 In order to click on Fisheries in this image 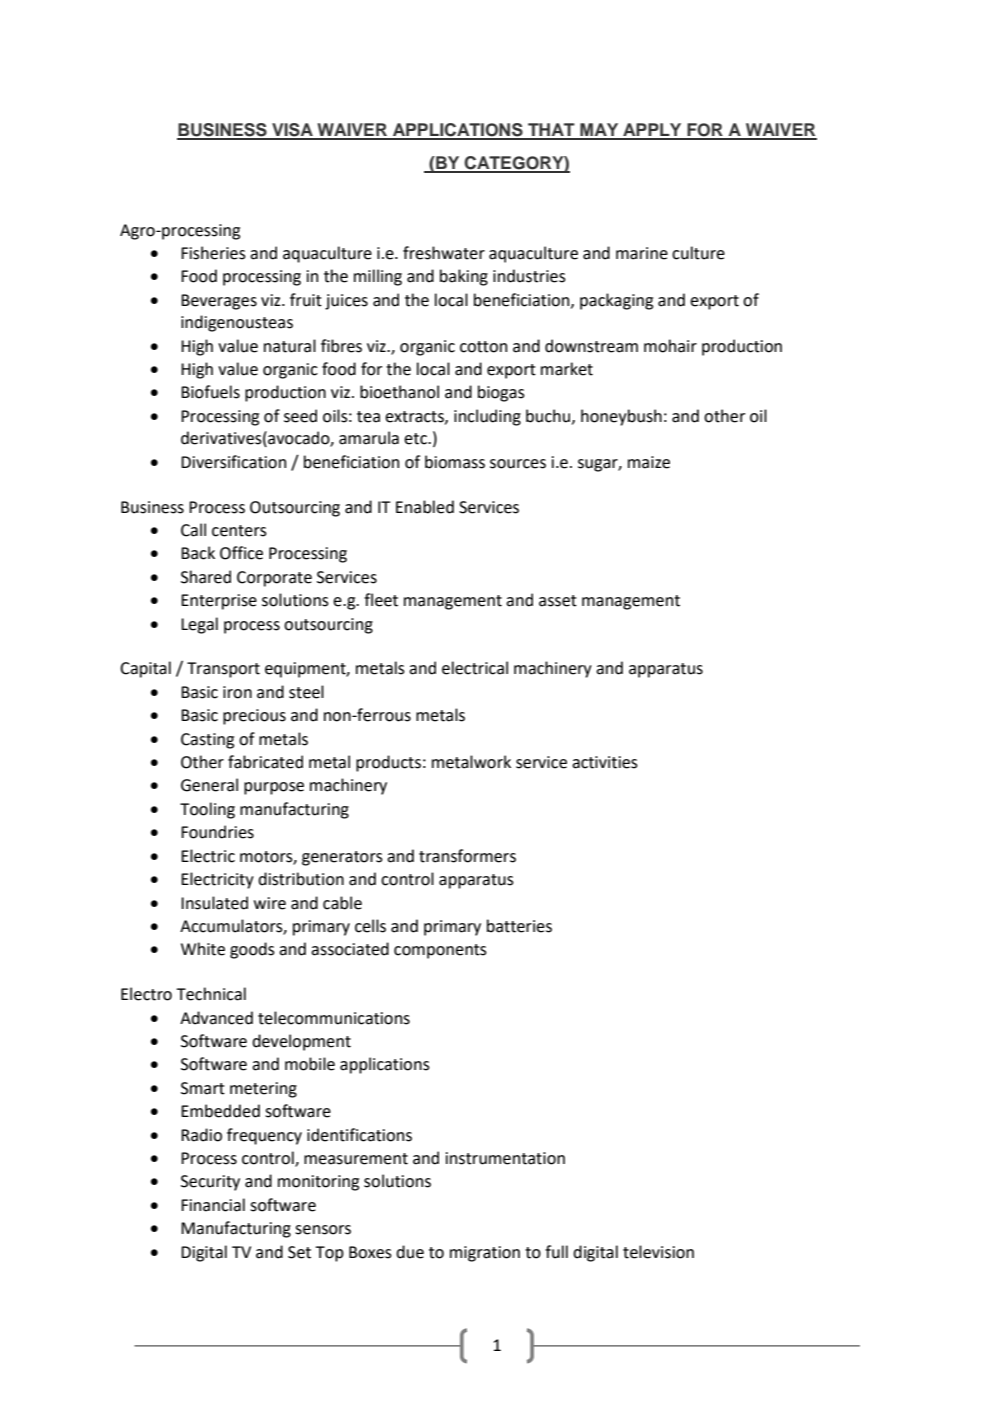, I will do `click(213, 253)`.
